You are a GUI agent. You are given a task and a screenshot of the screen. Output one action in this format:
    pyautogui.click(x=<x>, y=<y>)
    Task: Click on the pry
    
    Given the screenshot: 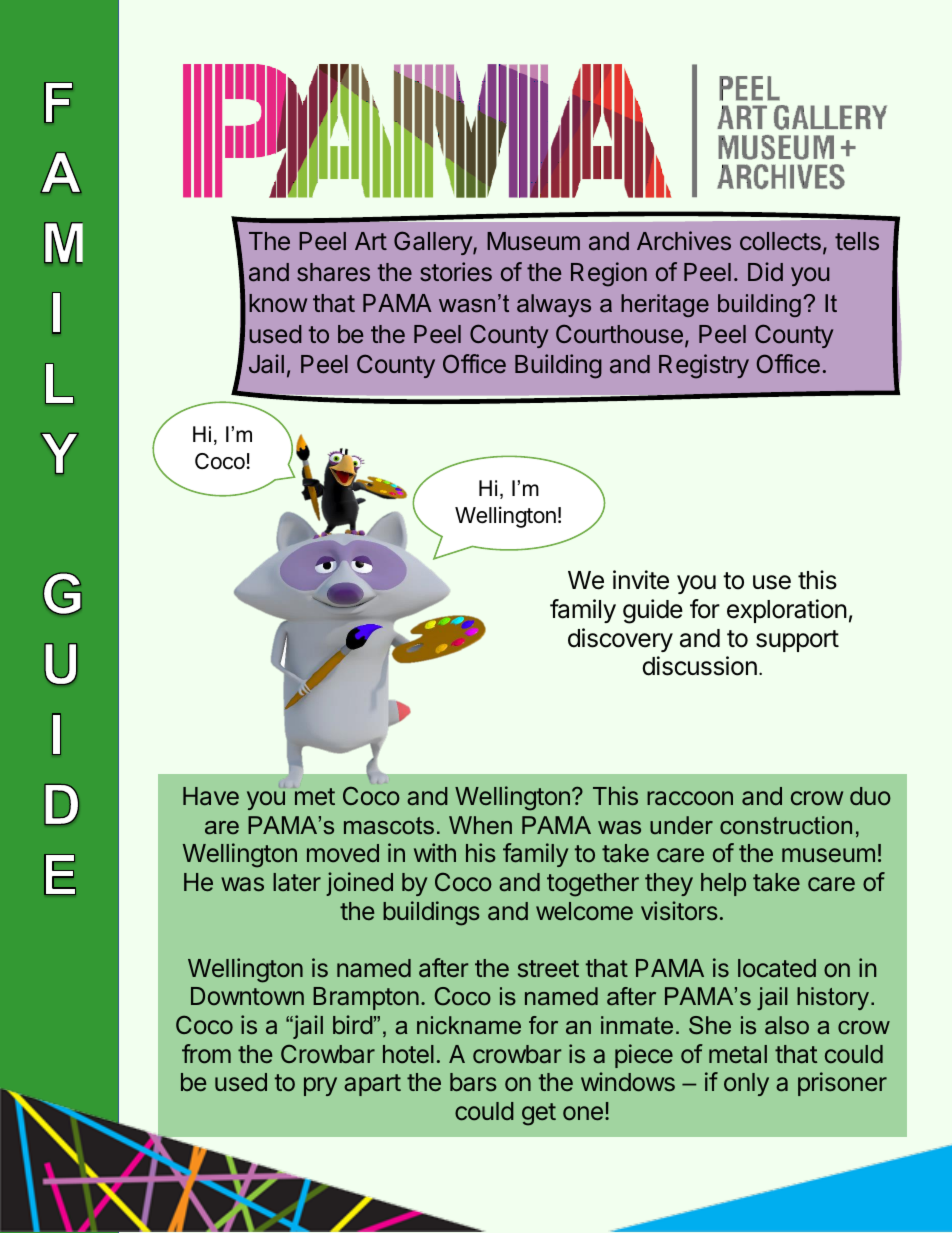 What is the action you would take?
    pyautogui.click(x=320, y=1086)
